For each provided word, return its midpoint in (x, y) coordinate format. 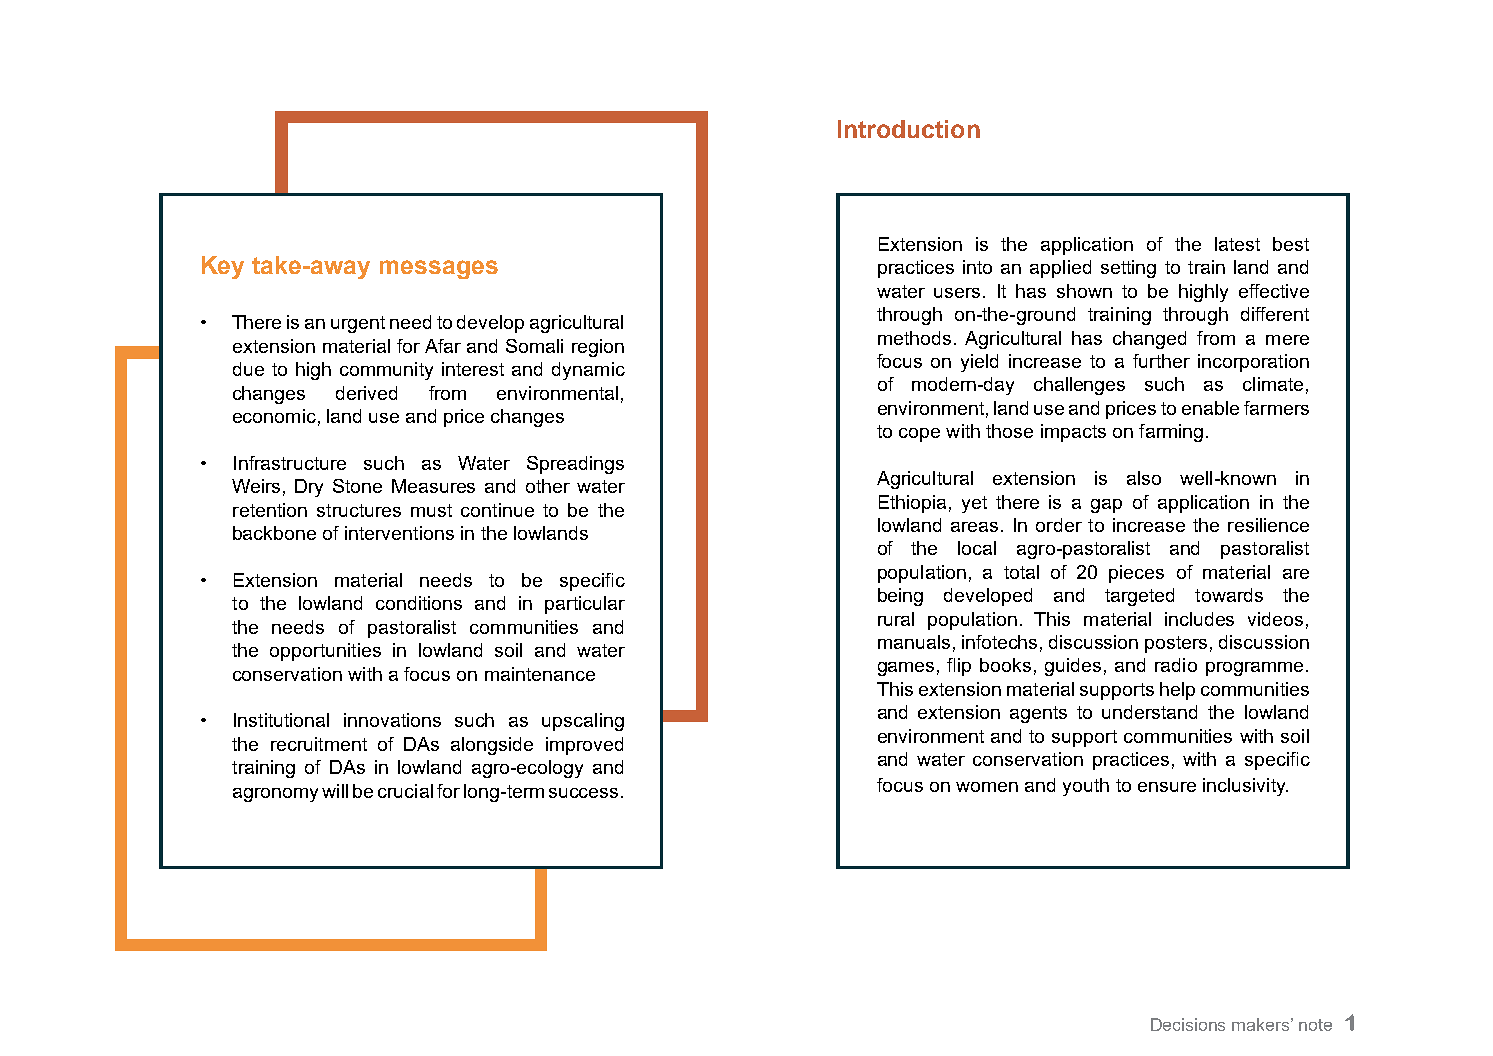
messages (439, 269)
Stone (357, 486)
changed (1149, 340)
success (583, 793)
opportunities (325, 652)
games (906, 669)
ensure (1167, 787)
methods (914, 338)
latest (1237, 244)
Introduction (909, 129)
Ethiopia (912, 504)
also (1144, 478)
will (335, 791)
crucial (405, 791)
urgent (358, 324)
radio (1176, 665)
